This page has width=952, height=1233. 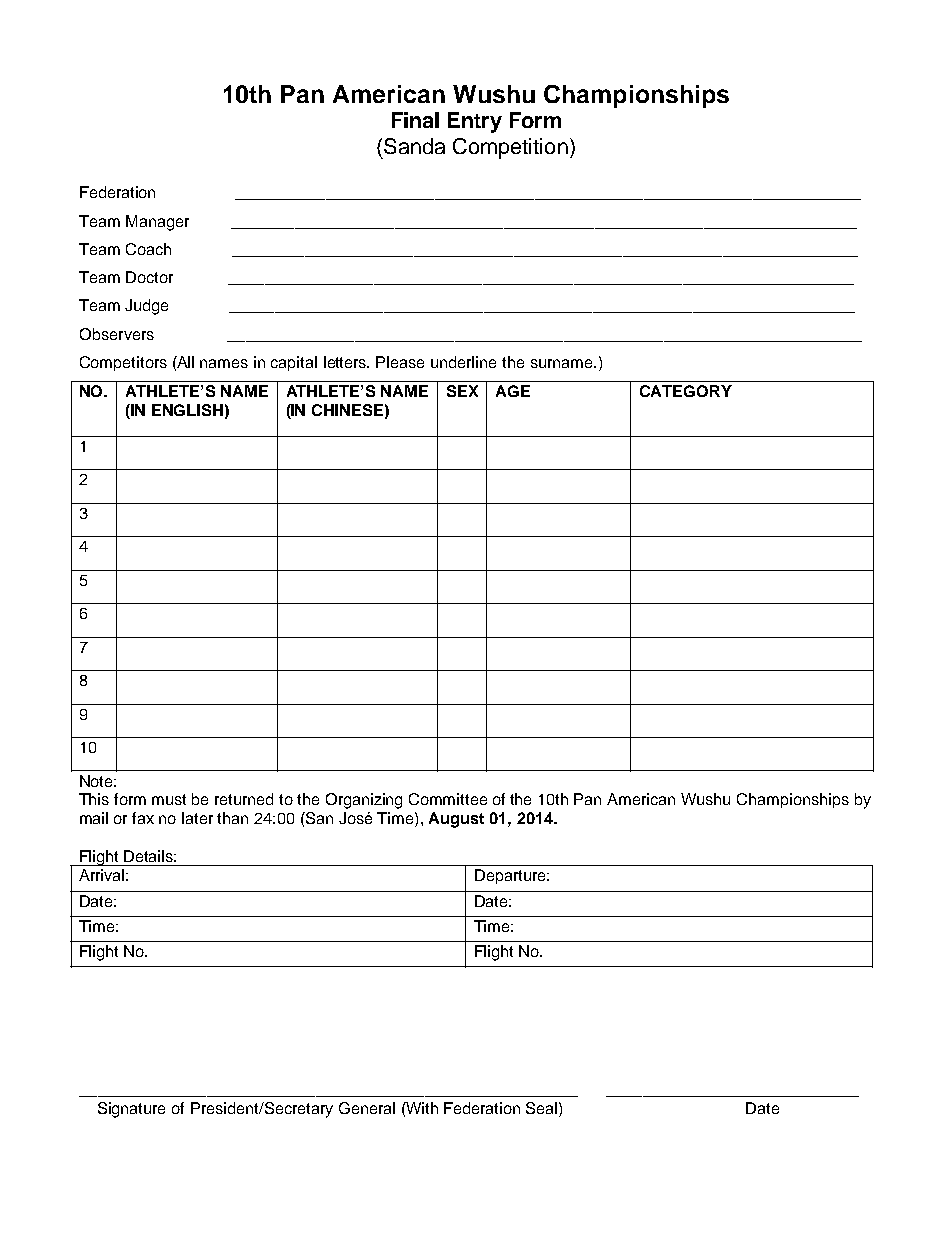 What do you see at coordinates (364, 801) in the page?
I see `Organizing` at bounding box center [364, 801].
